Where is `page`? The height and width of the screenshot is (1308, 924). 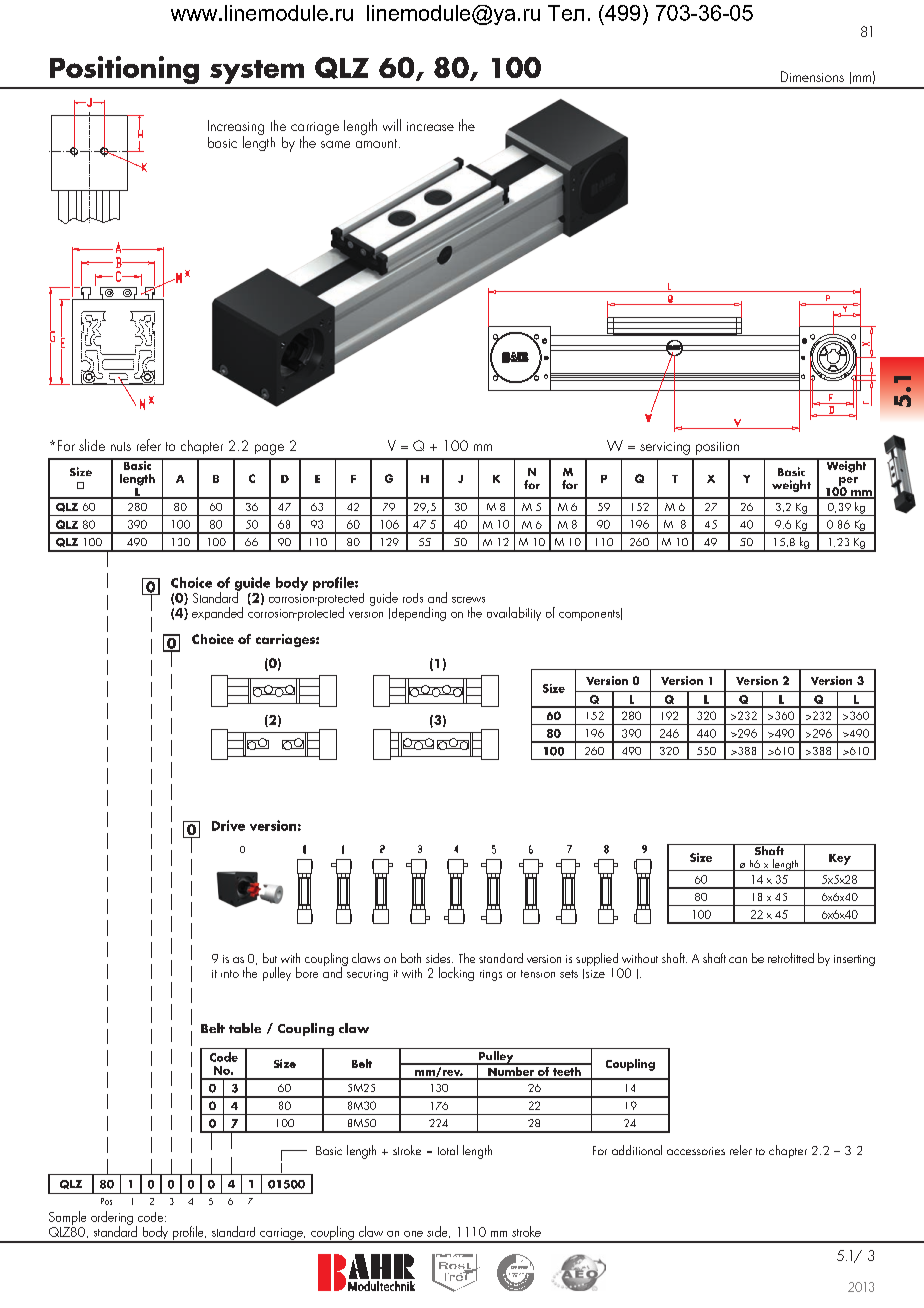 page is located at coordinates (269, 449).
